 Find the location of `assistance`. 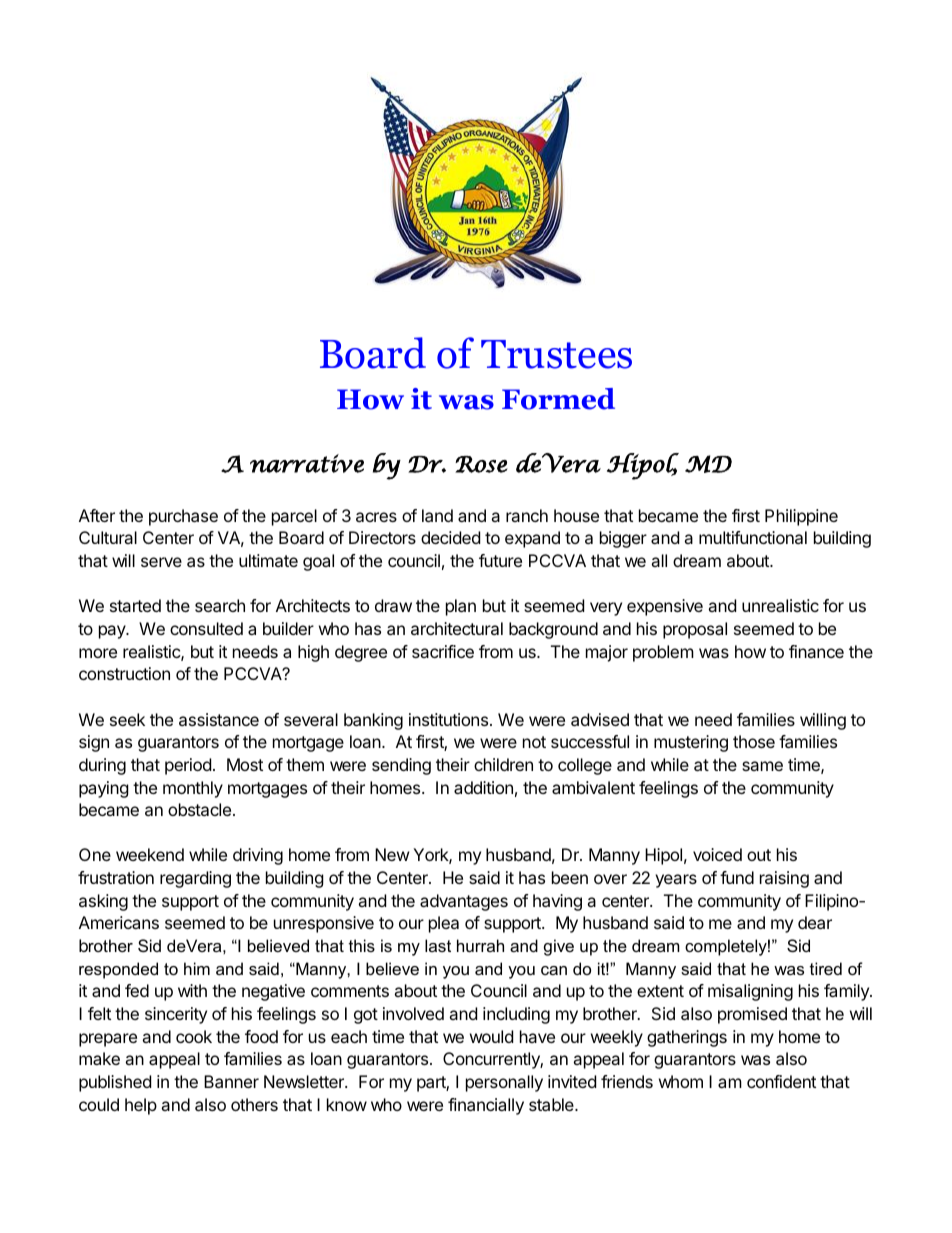

assistance is located at coordinates (219, 719).
